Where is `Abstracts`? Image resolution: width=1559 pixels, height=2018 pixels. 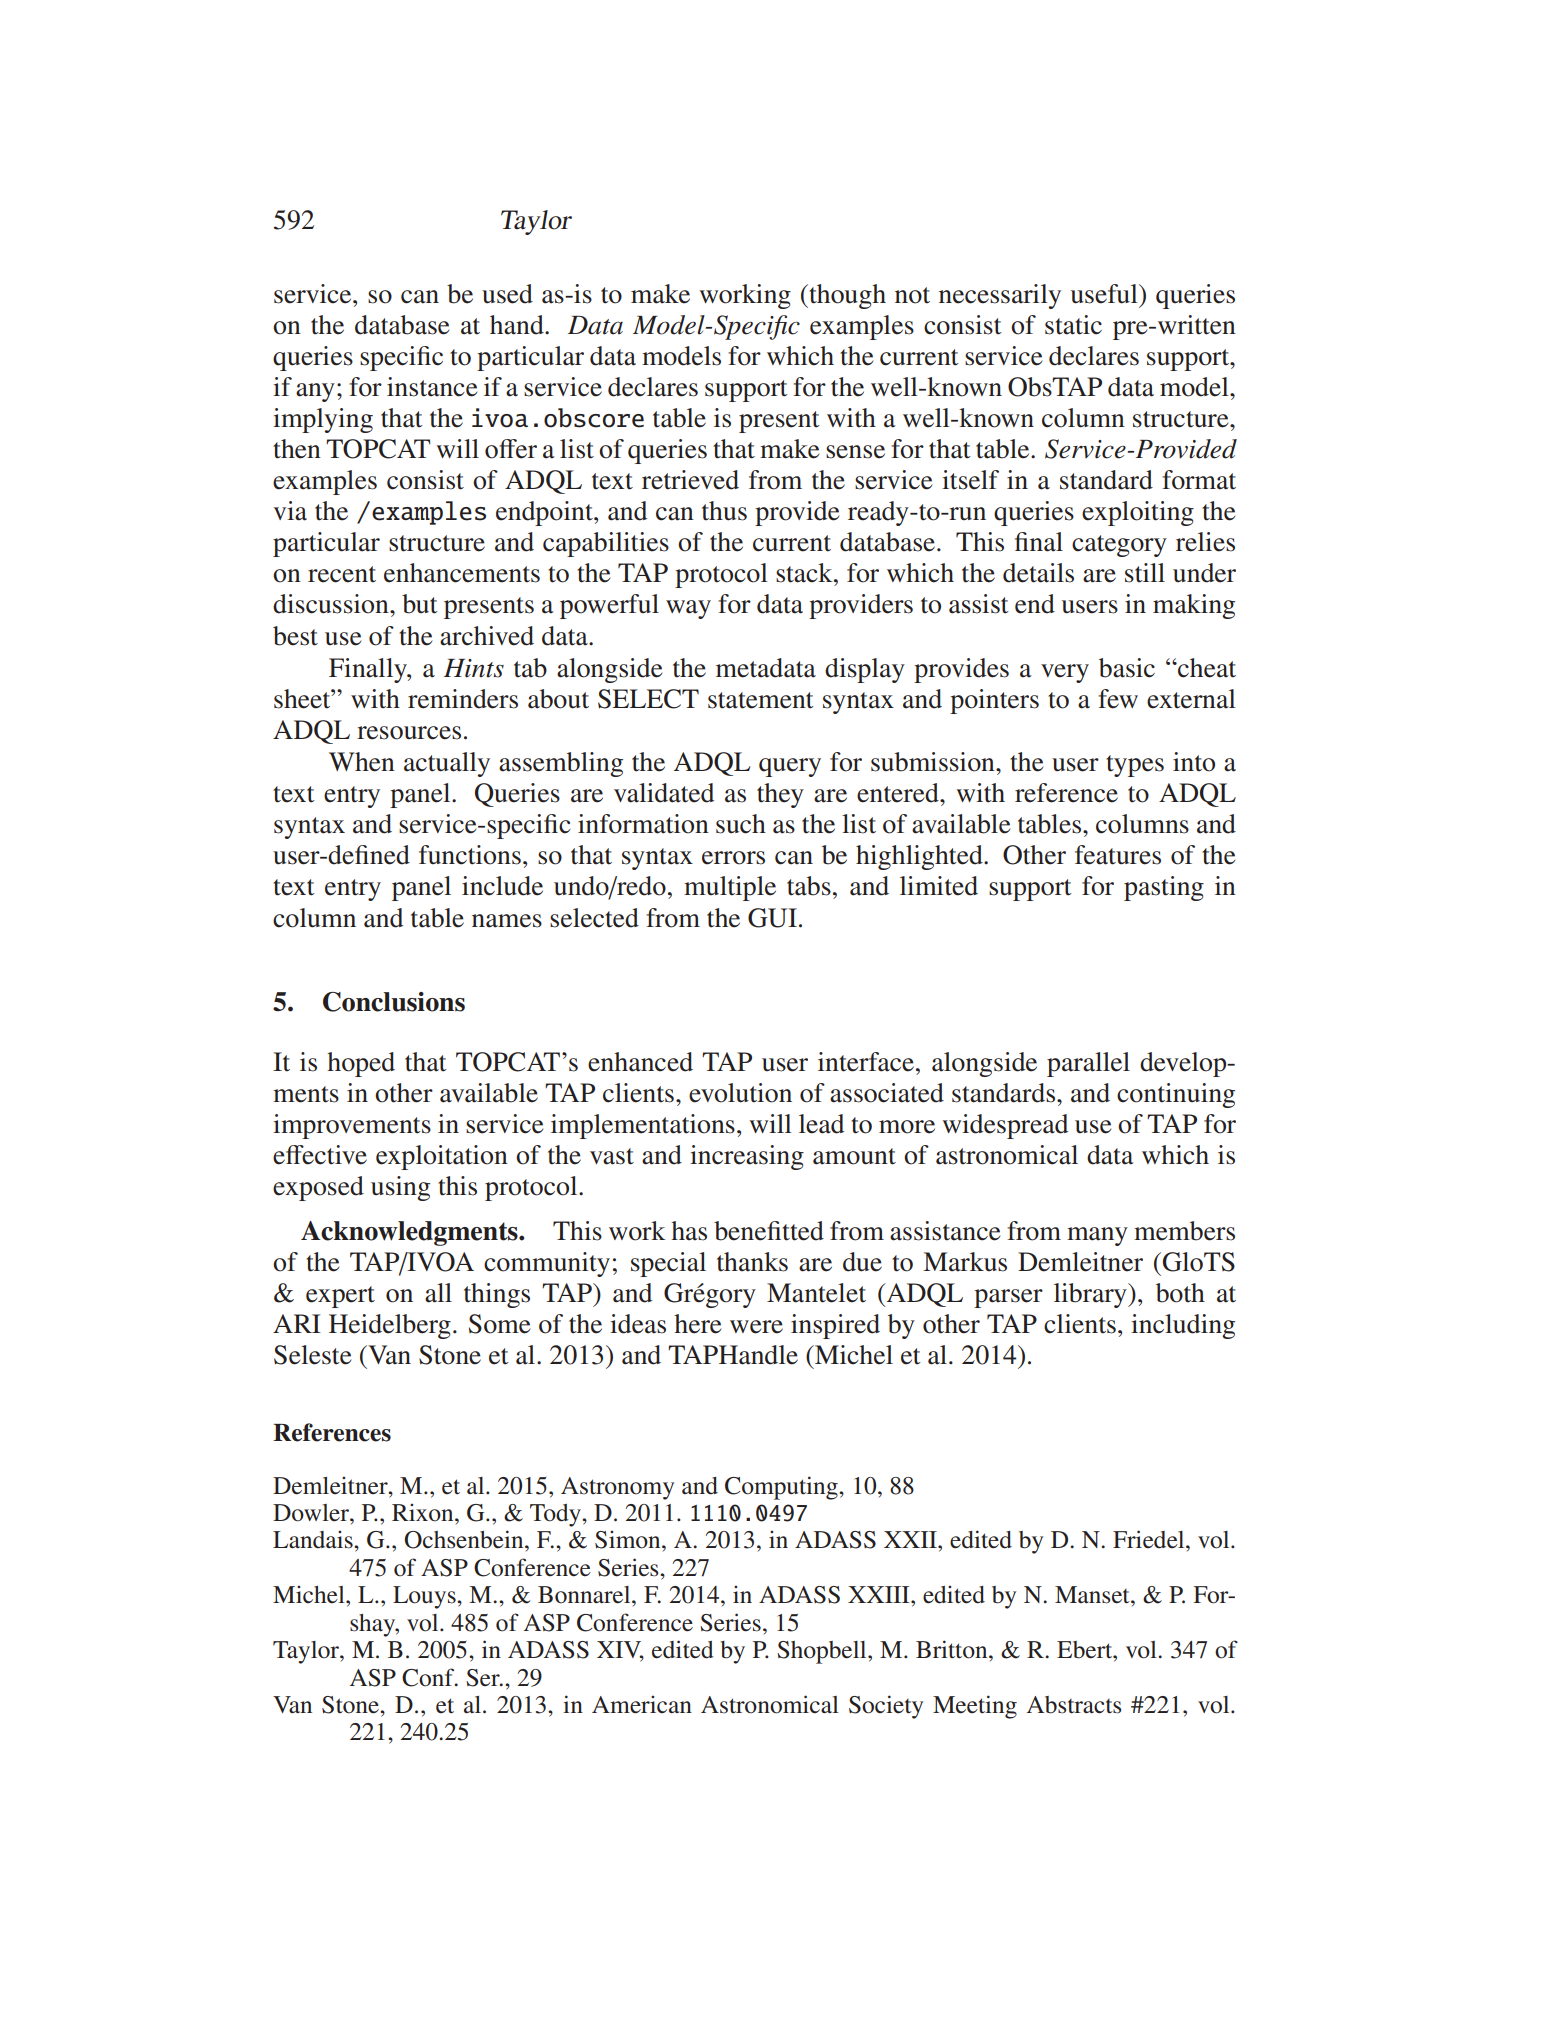
Abstracts is located at coordinates (1074, 1705).
